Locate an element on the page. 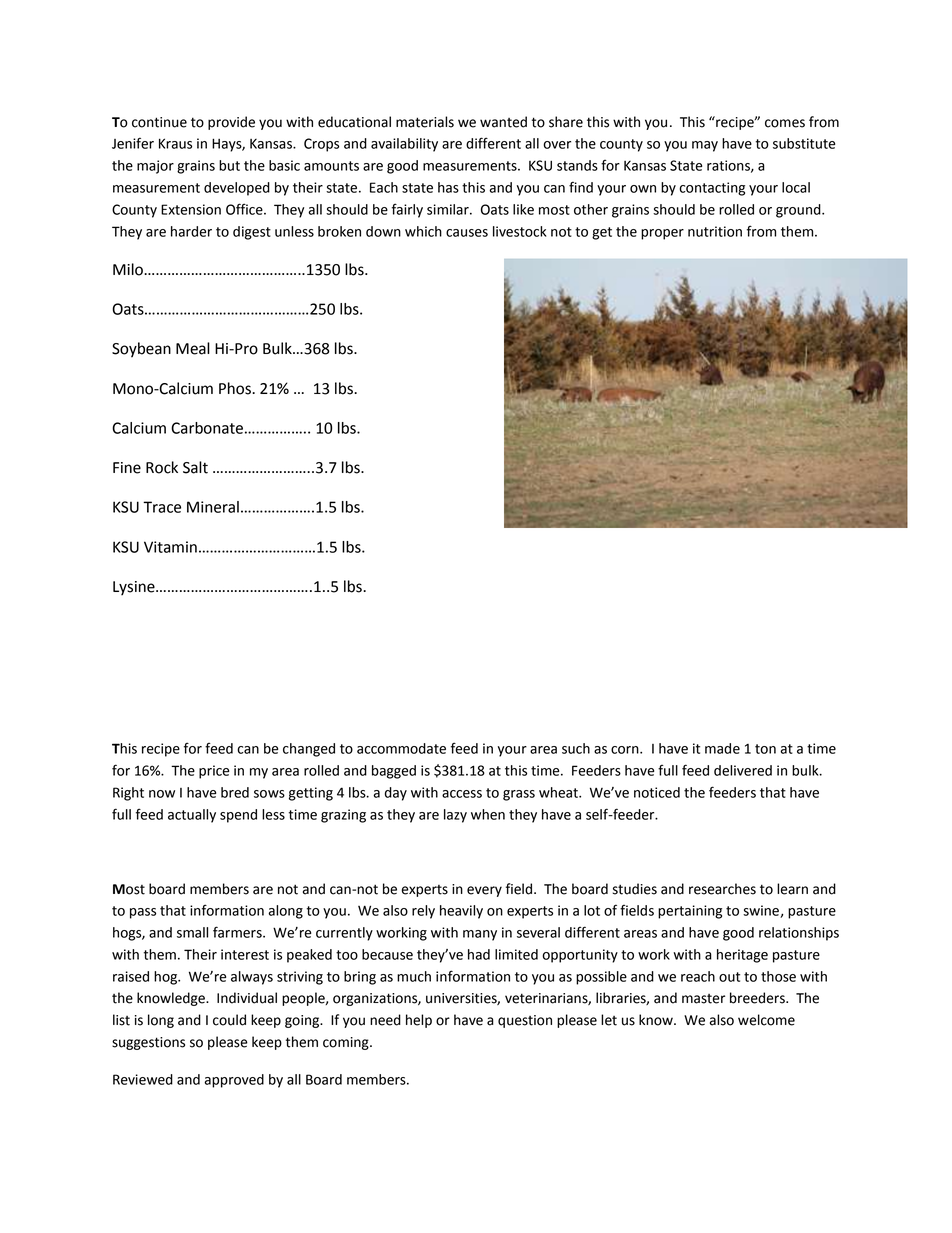 This document has width=952, height=1233. made is located at coordinates (722, 748).
